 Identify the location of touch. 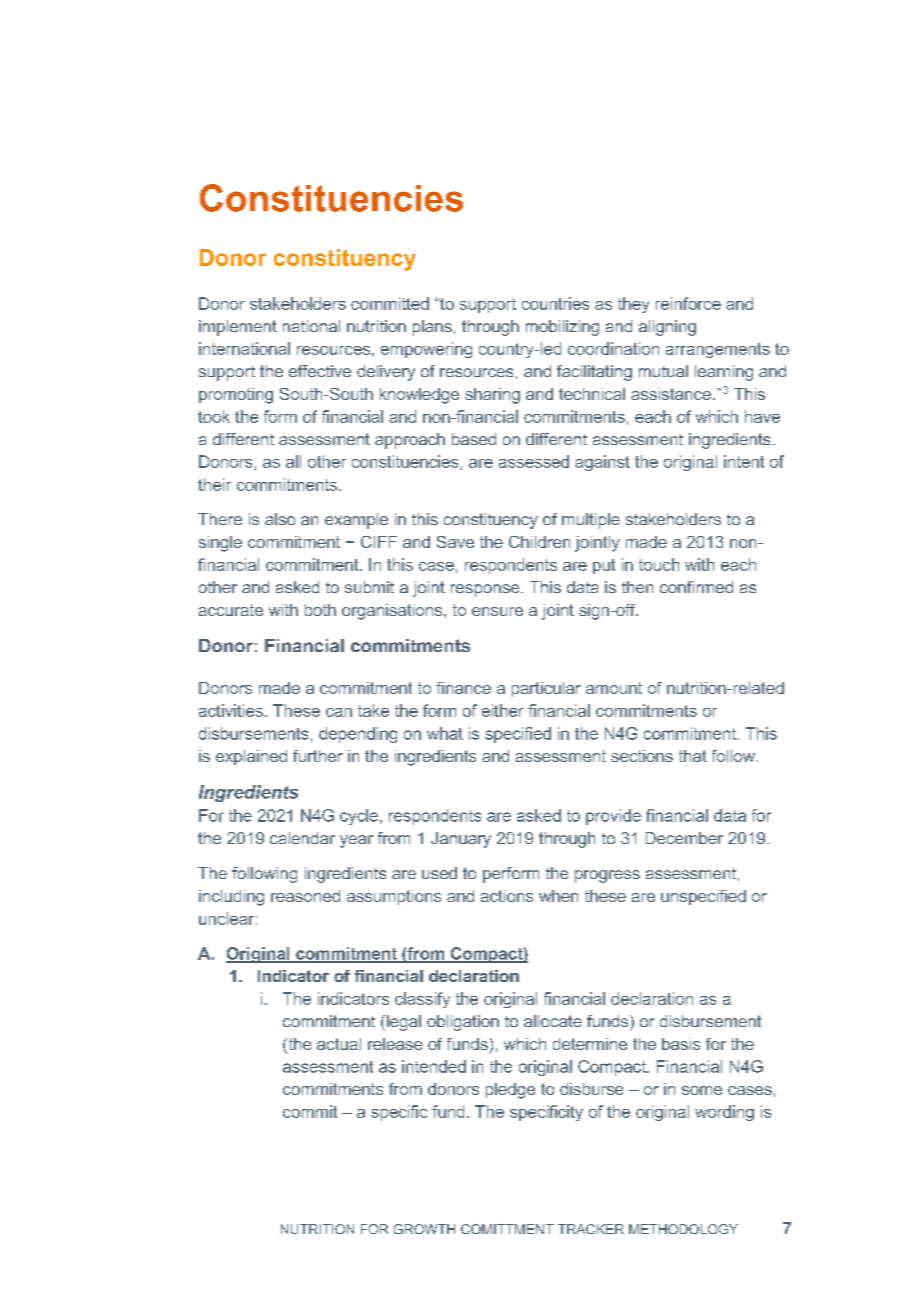
(659, 564).
